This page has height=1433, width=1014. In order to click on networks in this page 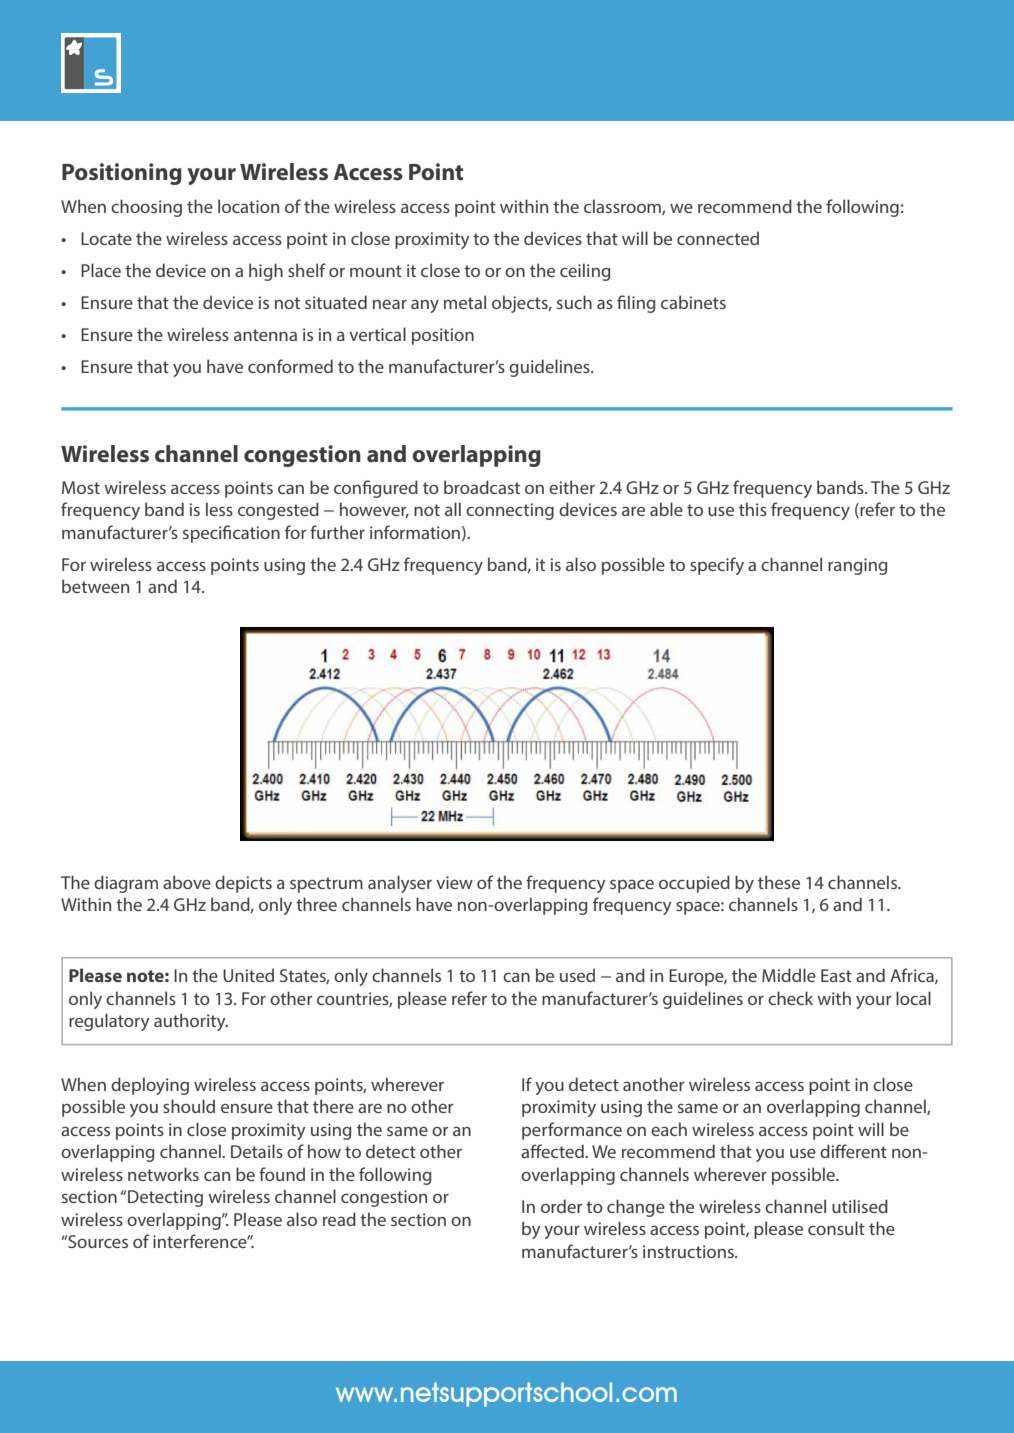, I will do `click(163, 1174)`.
